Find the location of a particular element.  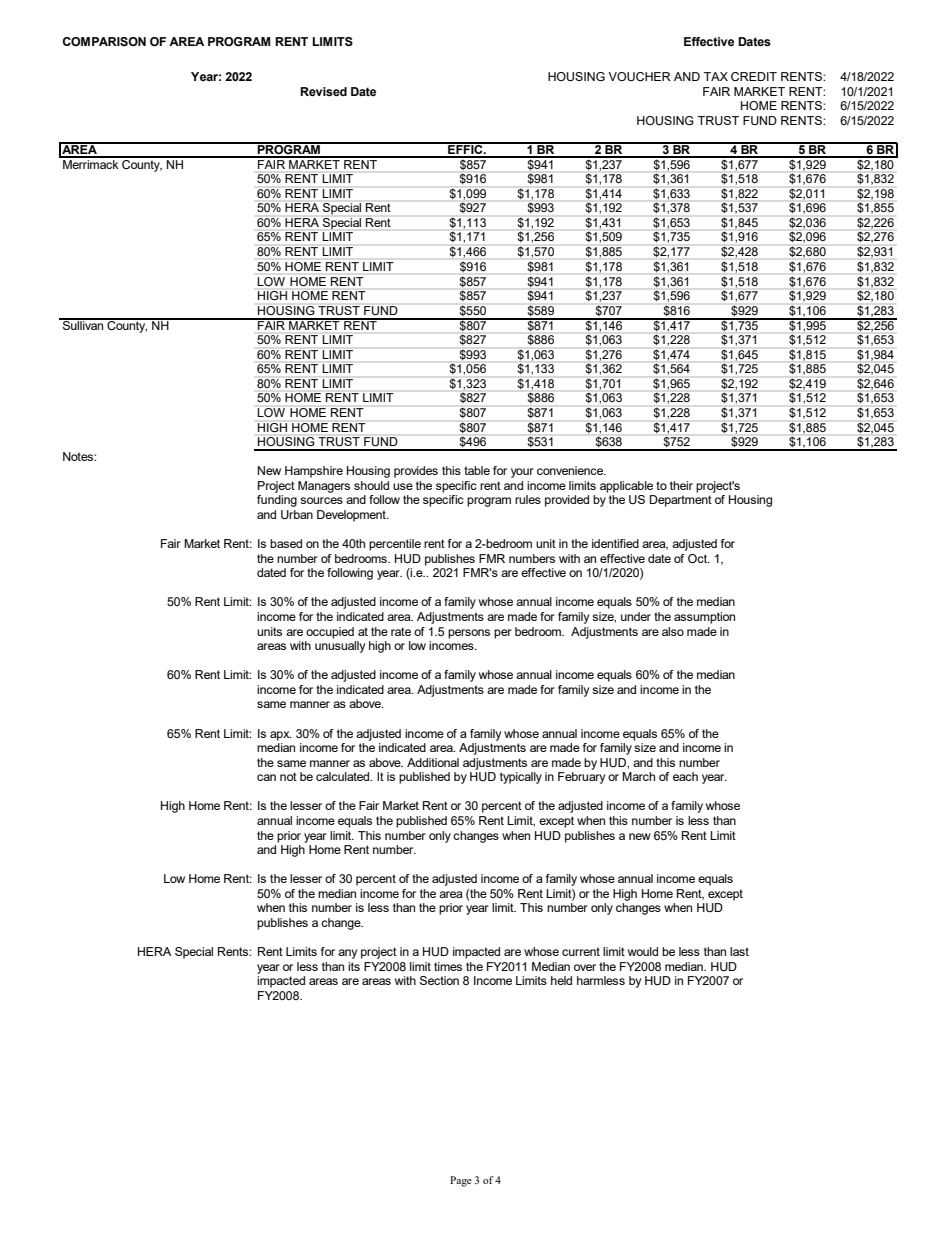

based is located at coordinates (286, 543).
